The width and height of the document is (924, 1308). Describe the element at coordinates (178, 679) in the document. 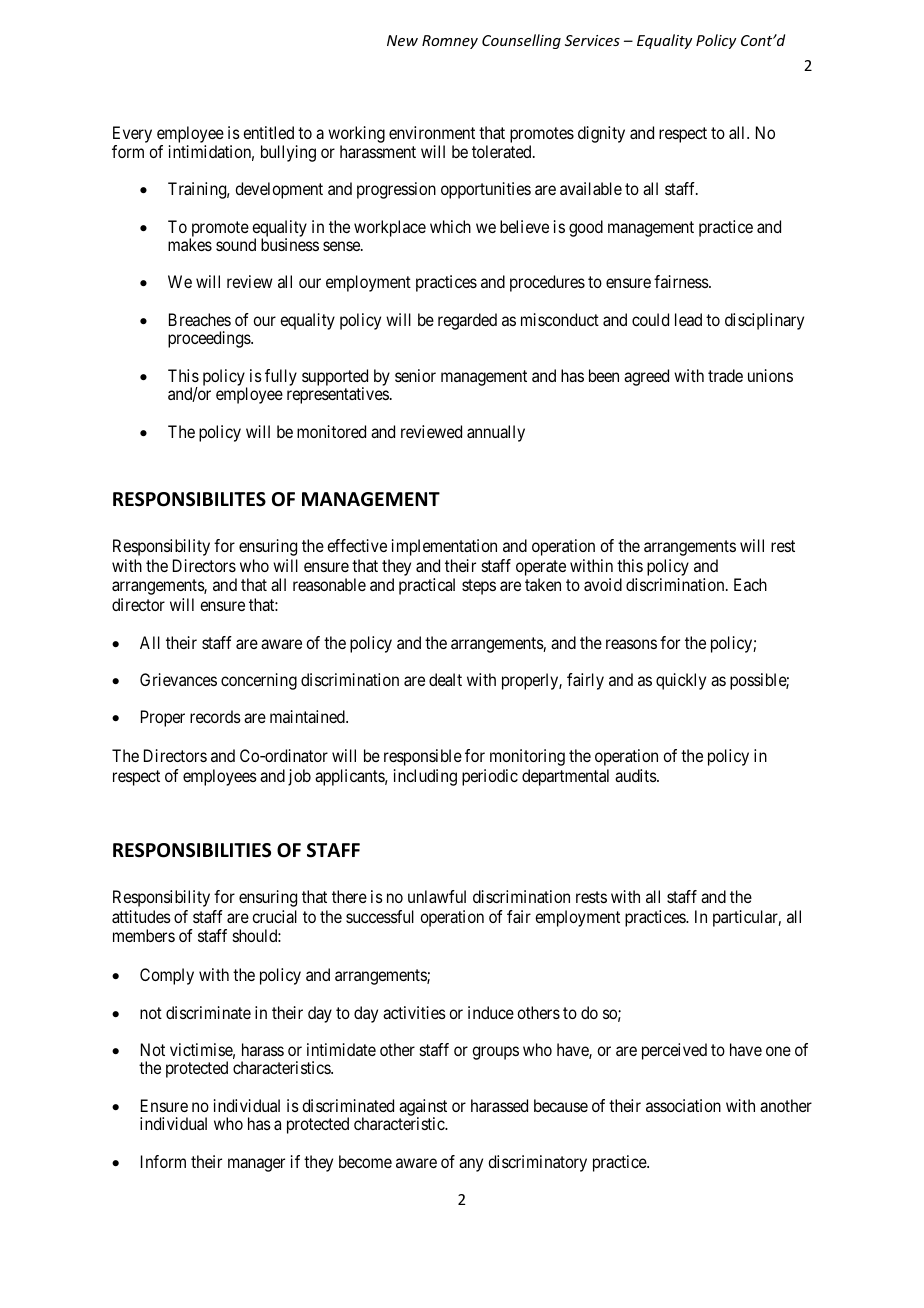

I see `Grievances` at that location.
